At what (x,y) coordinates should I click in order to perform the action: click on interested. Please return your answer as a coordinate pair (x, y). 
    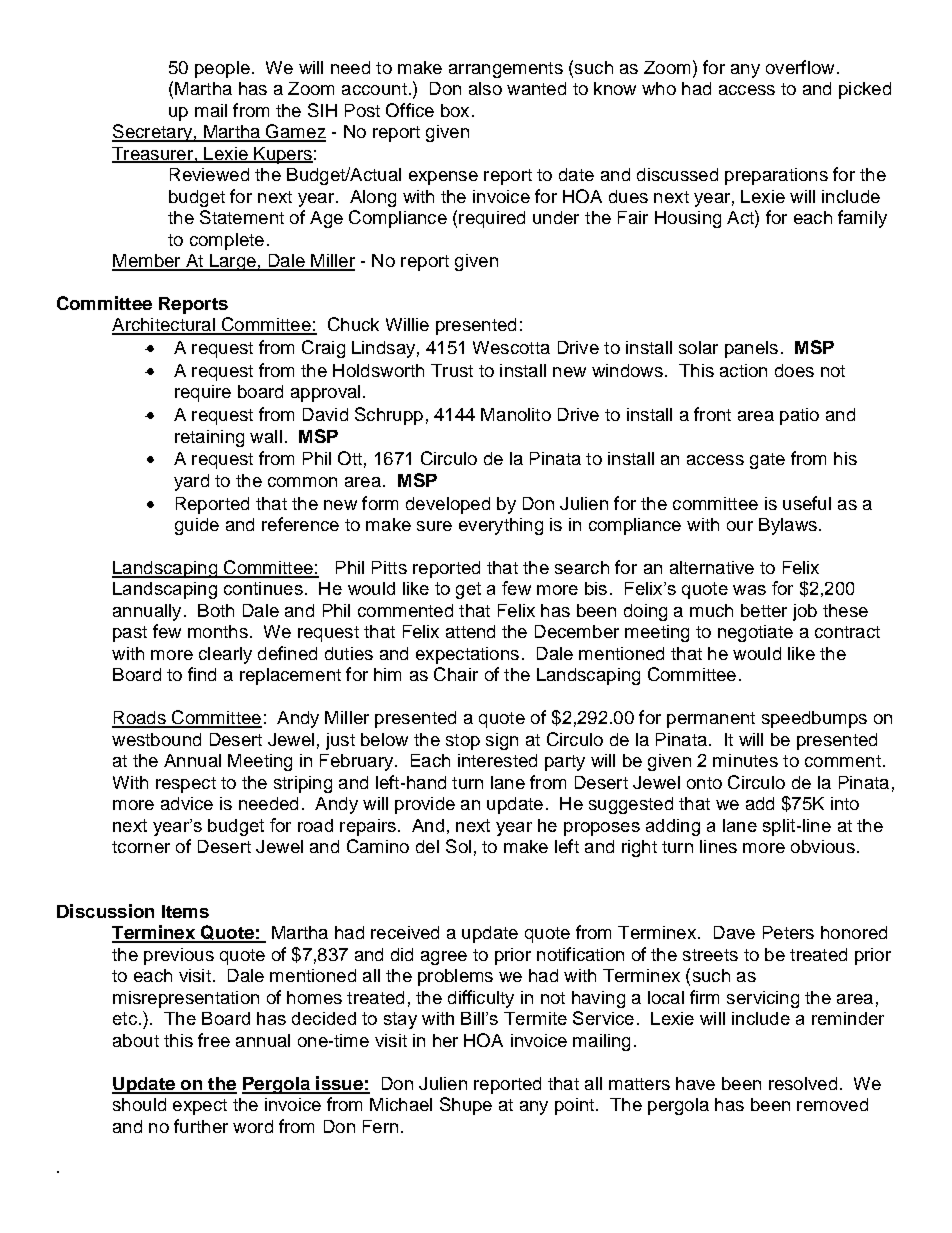
    Looking at the image, I should click on (497, 760).
